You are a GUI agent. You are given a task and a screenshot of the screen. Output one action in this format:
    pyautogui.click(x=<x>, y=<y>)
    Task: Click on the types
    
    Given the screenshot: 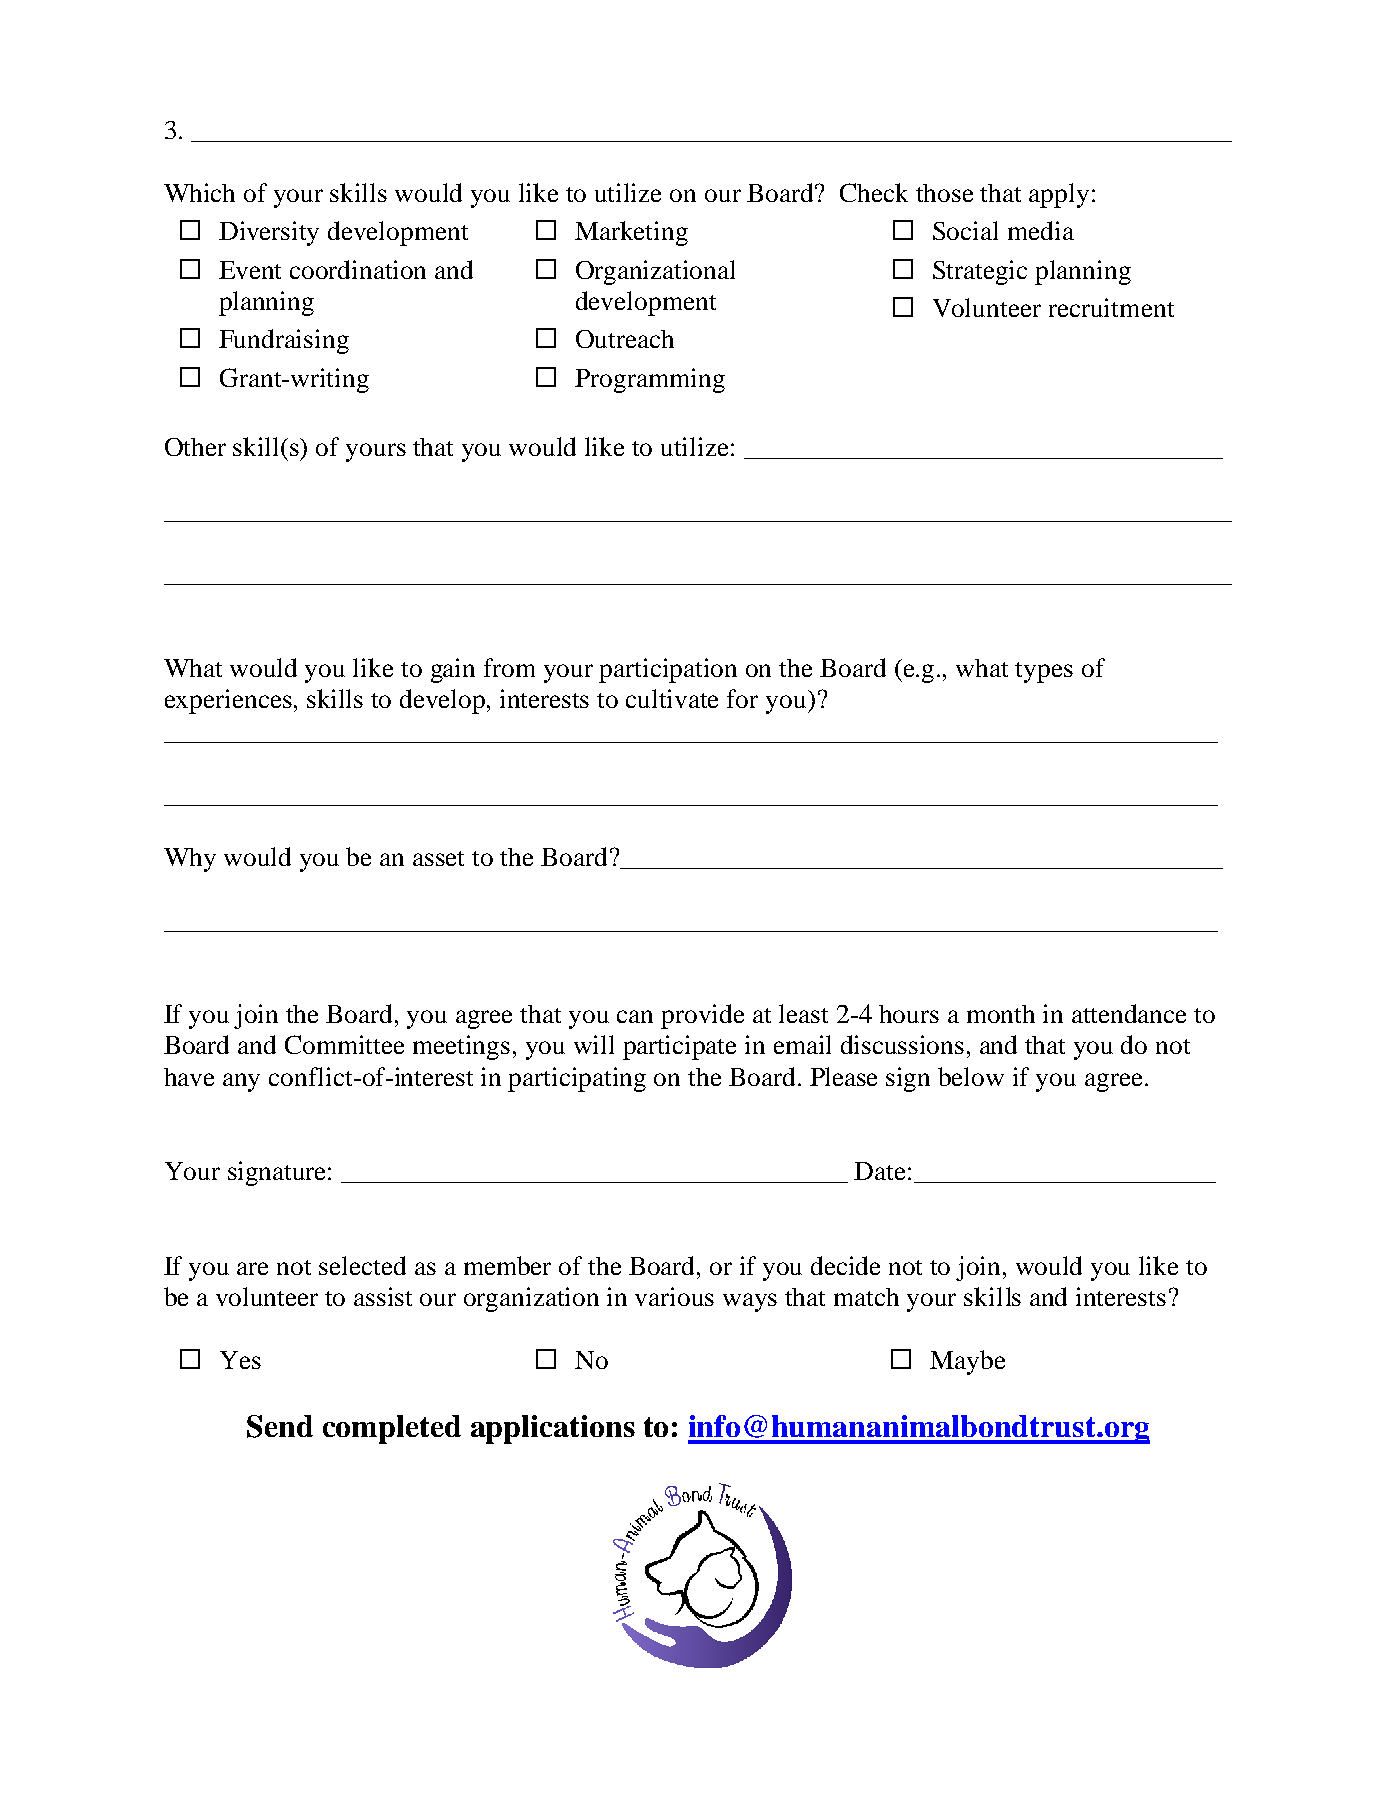 What is the action you would take?
    pyautogui.click(x=1044, y=672)
